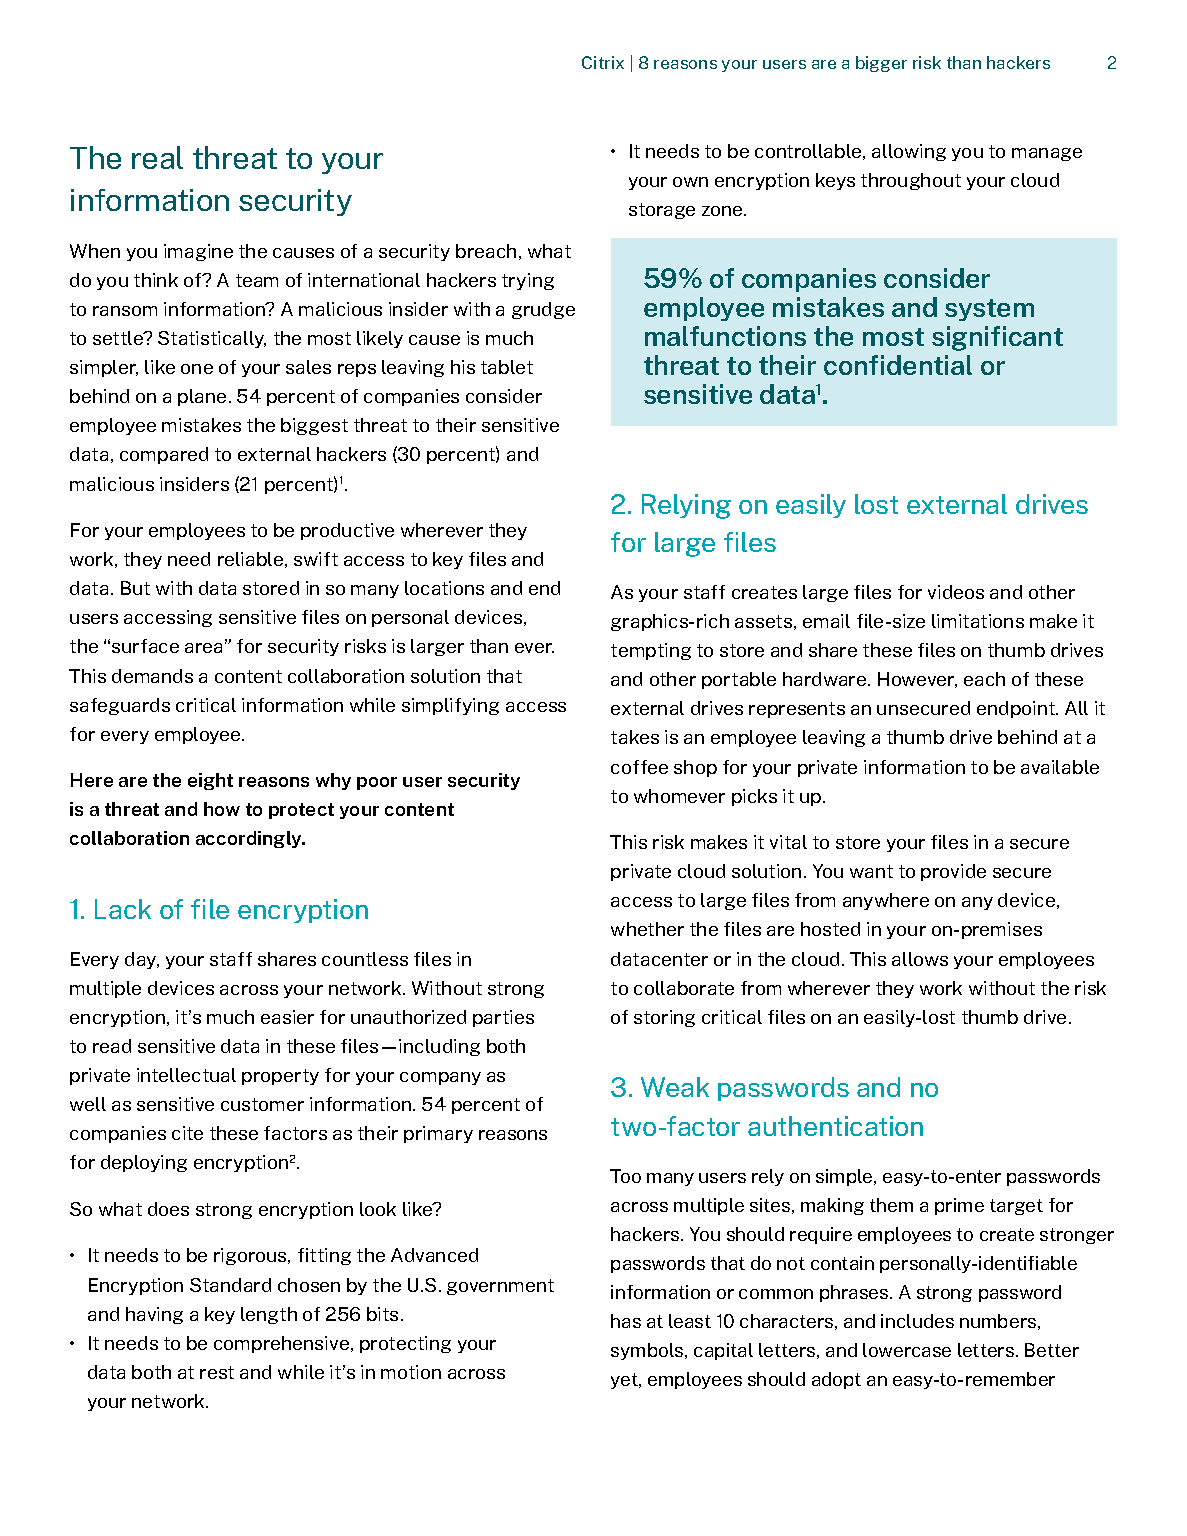 This page has height=1536, width=1187. I want to click on rest, so click(217, 1372).
